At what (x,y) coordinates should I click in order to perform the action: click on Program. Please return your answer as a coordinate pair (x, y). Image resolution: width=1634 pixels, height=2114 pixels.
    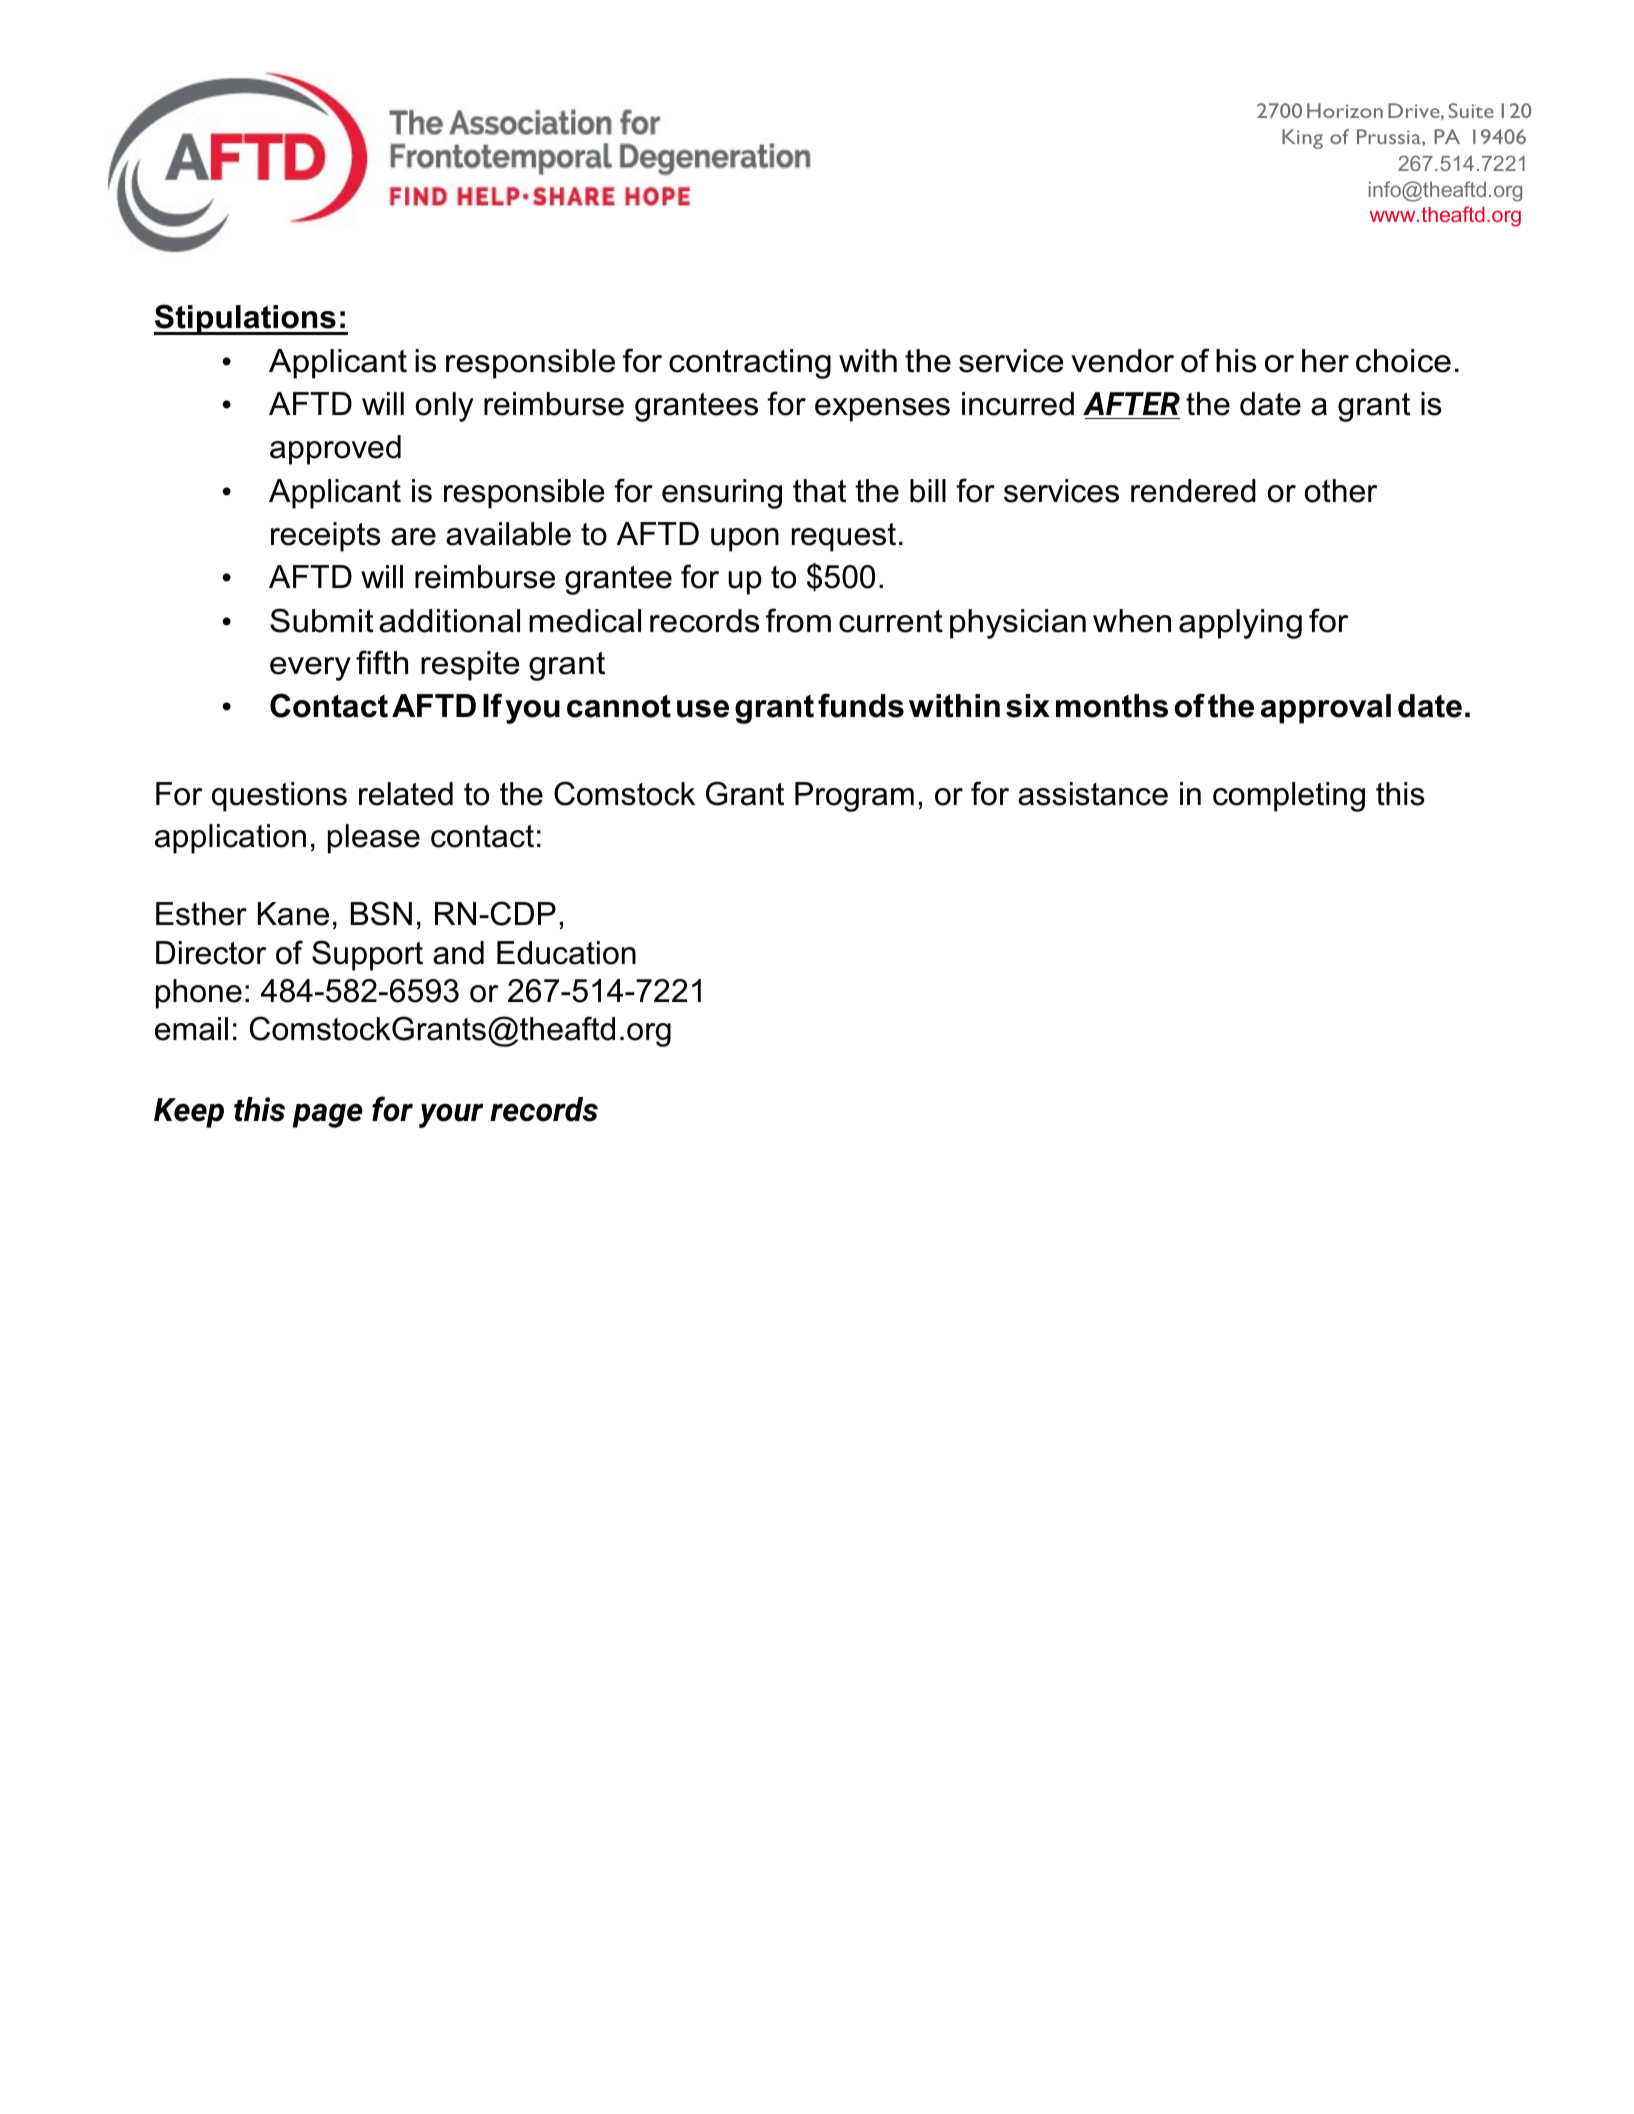
    Looking at the image, I should click on (854, 797).
